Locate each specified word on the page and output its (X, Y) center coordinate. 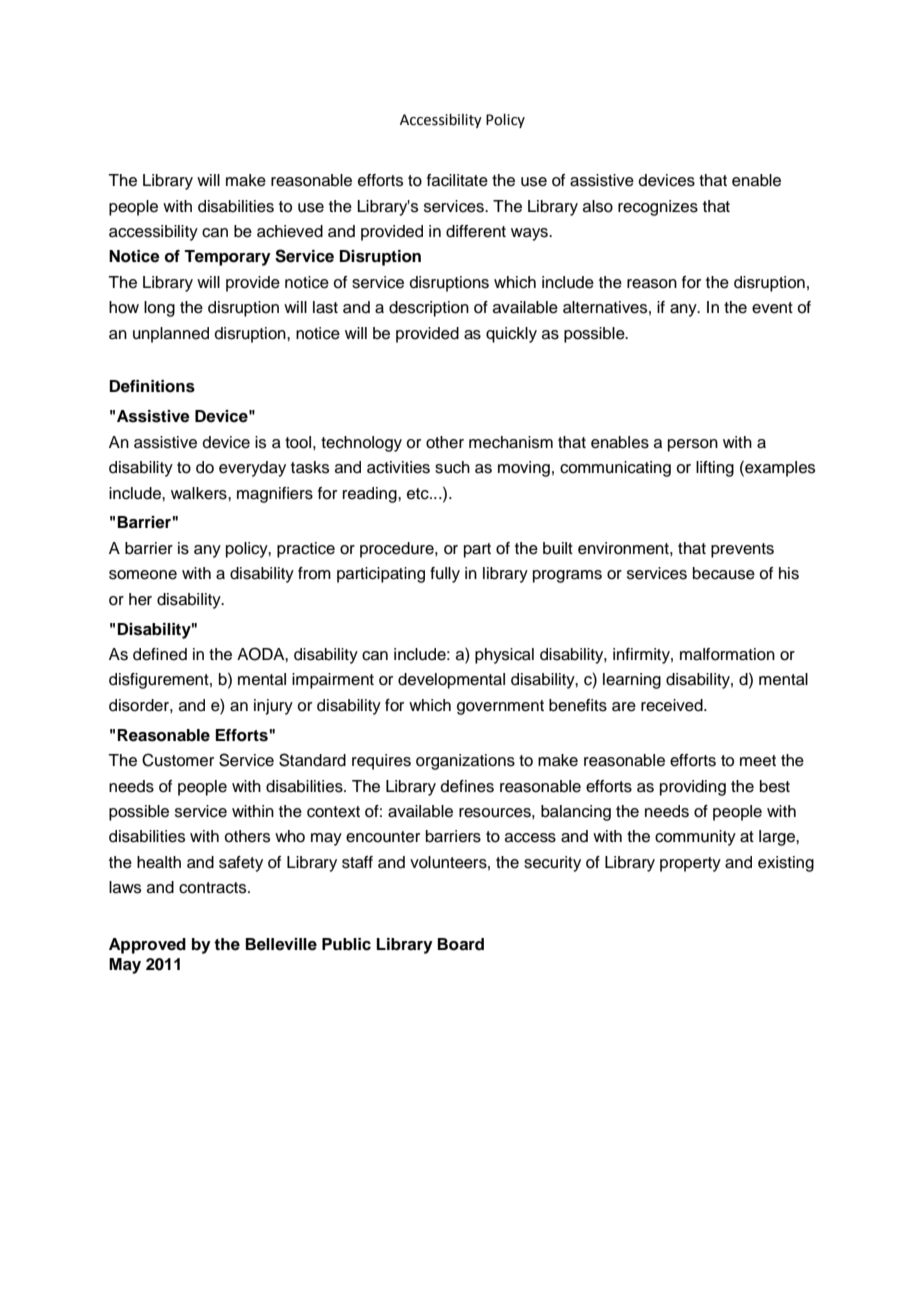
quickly (511, 335)
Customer (178, 760)
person (693, 445)
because (724, 573)
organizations (465, 762)
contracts (214, 888)
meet (758, 761)
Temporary (227, 258)
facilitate (457, 180)
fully (445, 575)
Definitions (152, 386)
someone (143, 575)
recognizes (658, 208)
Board (461, 944)
